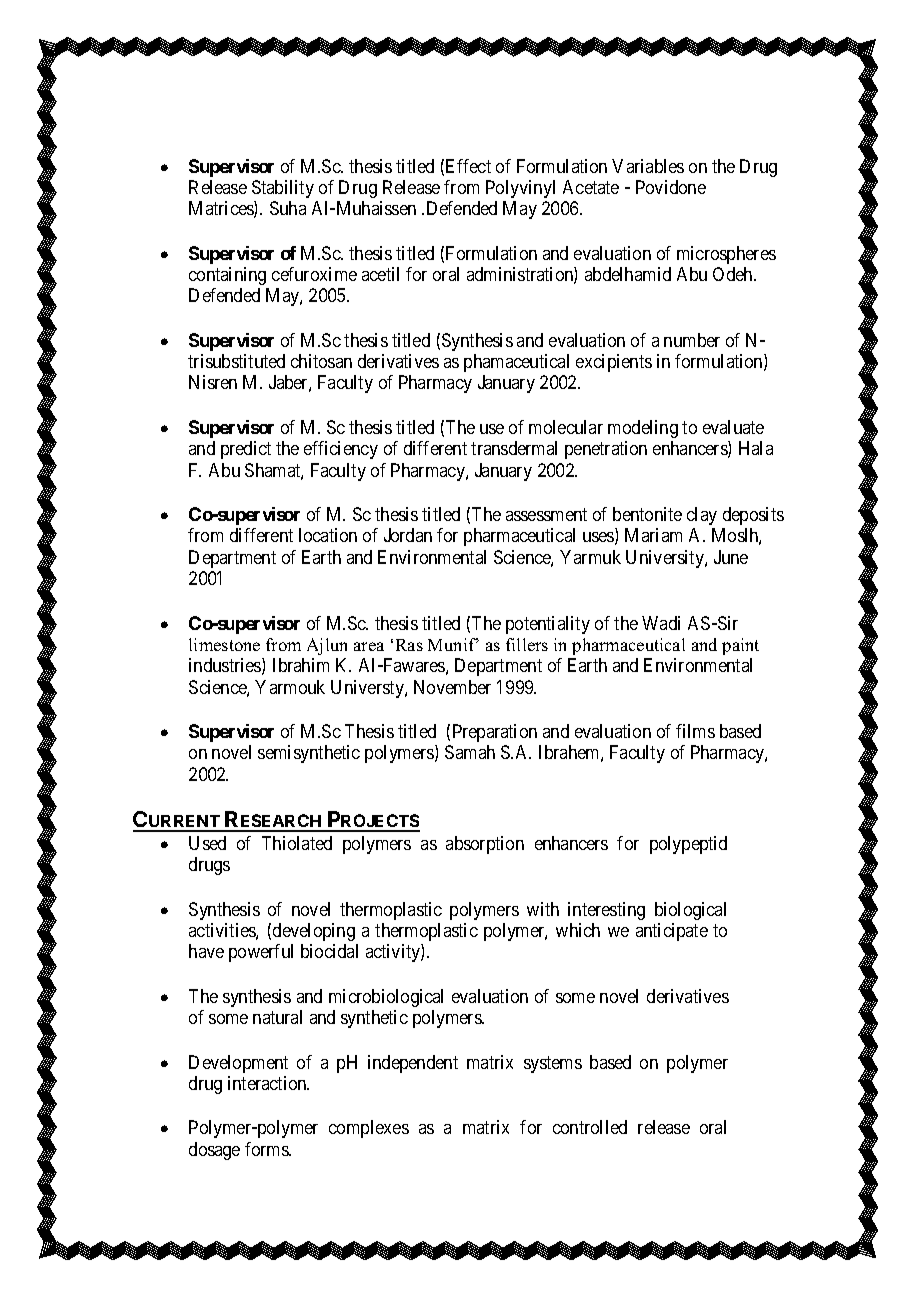  Describe the element at coordinates (702, 516) in the document. I see `clay` at that location.
